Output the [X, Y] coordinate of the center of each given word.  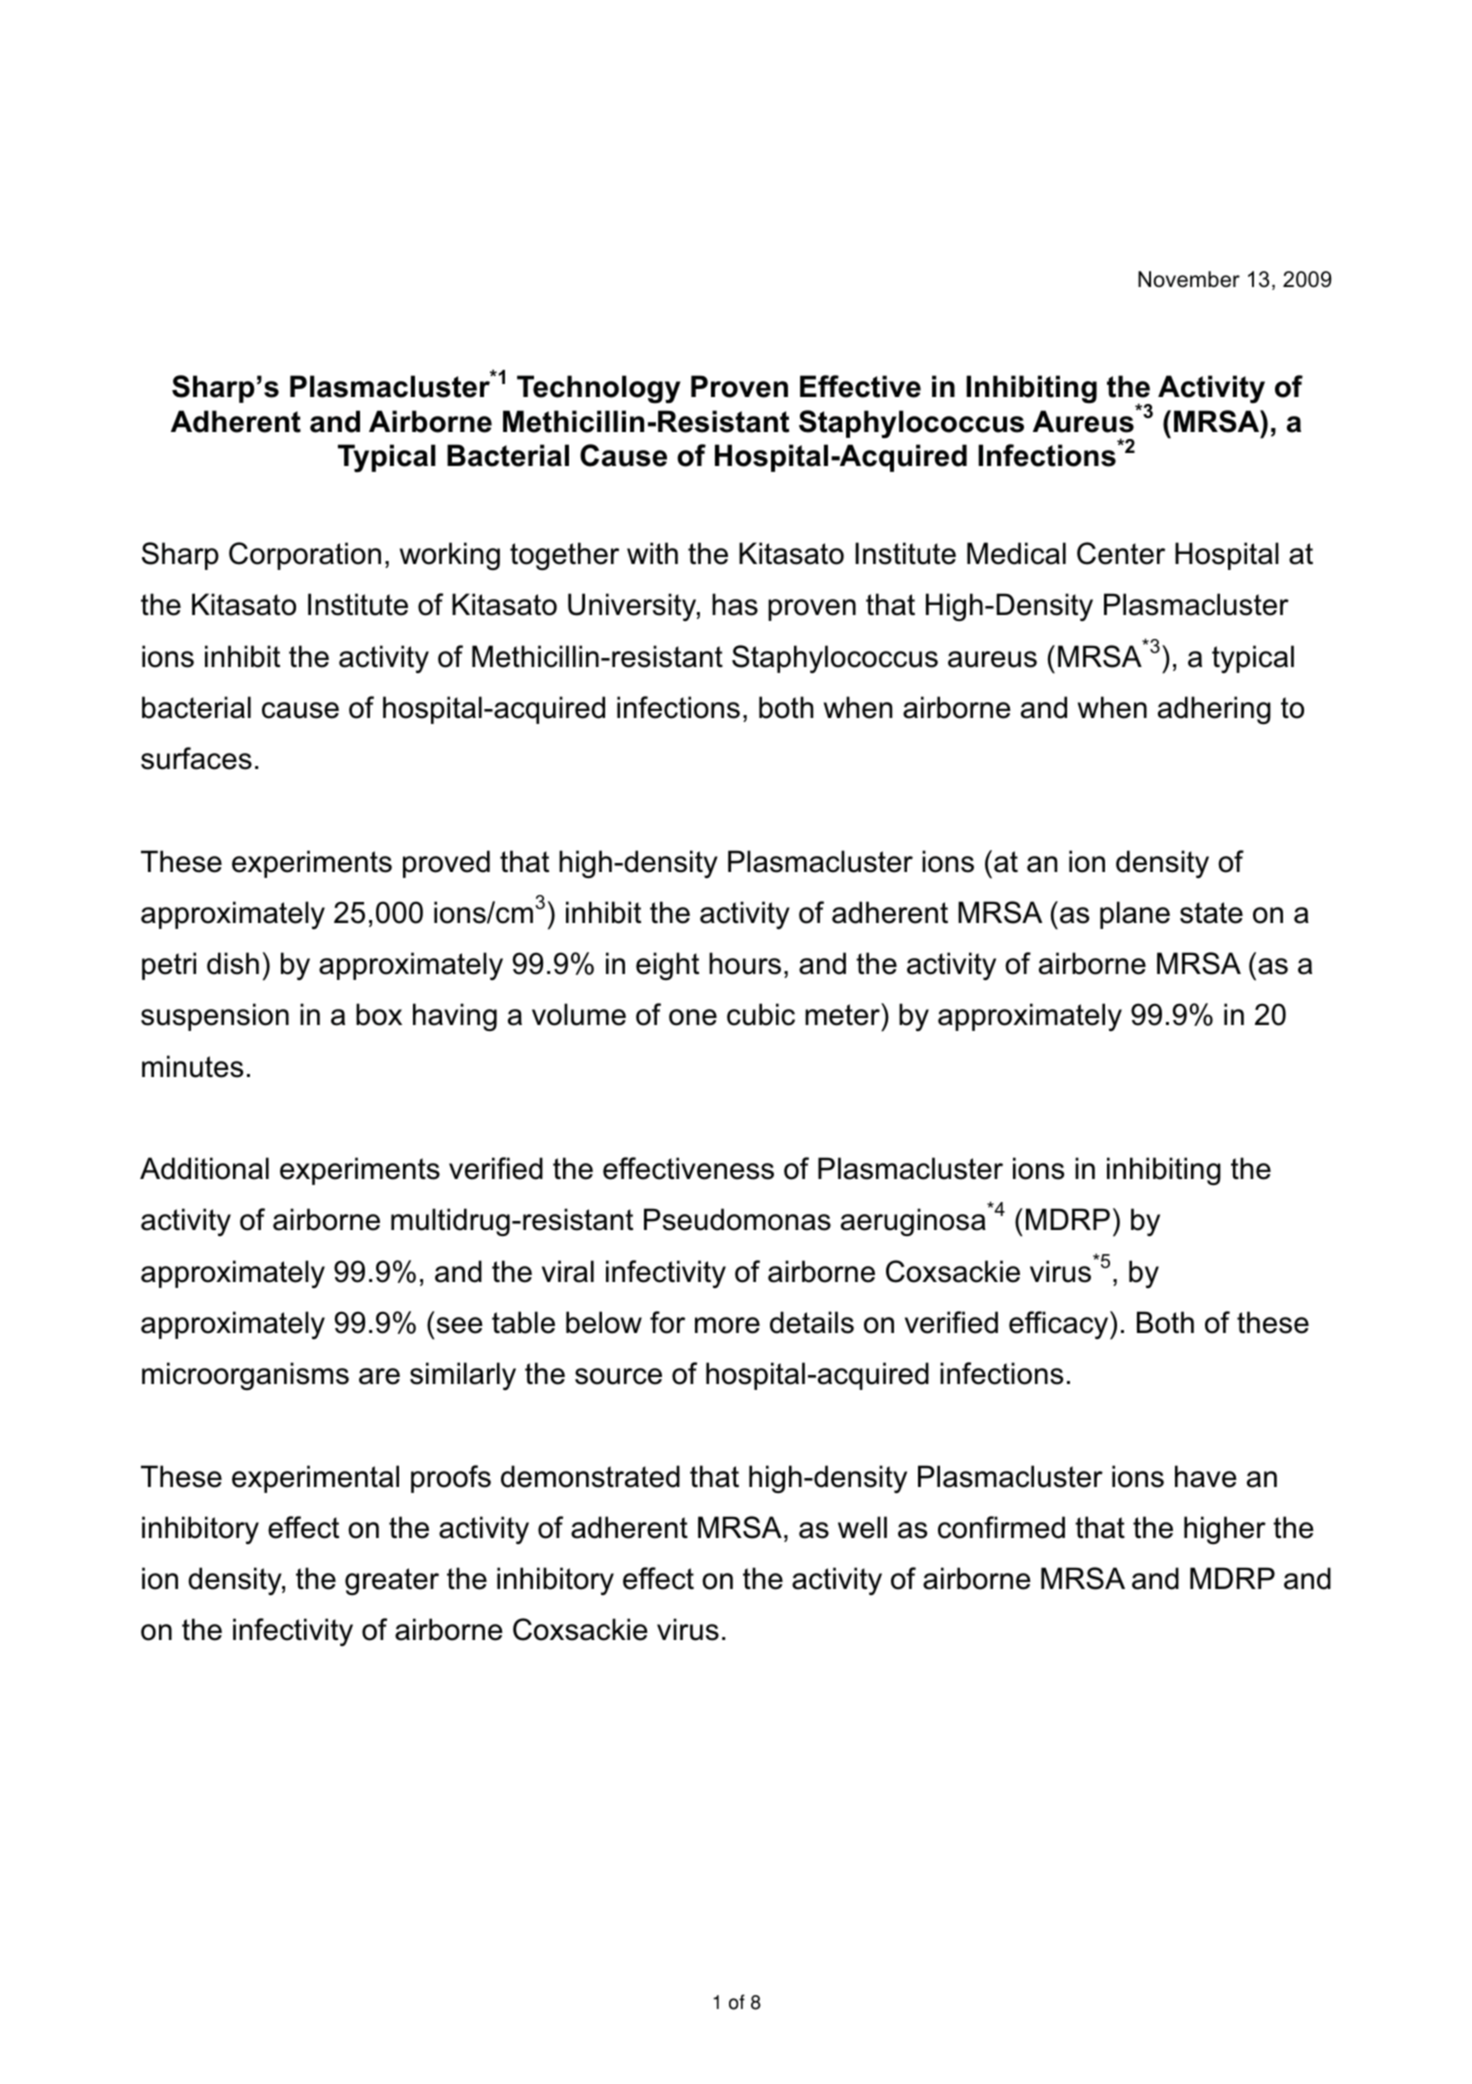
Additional [204, 1168]
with [652, 553]
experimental [315, 1479]
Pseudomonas [737, 1219]
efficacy [1060, 1325]
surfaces [196, 758]
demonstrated [590, 1476]
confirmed [1001, 1527]
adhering [1214, 710]
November [1189, 279]
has [735, 604]
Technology [599, 389]
